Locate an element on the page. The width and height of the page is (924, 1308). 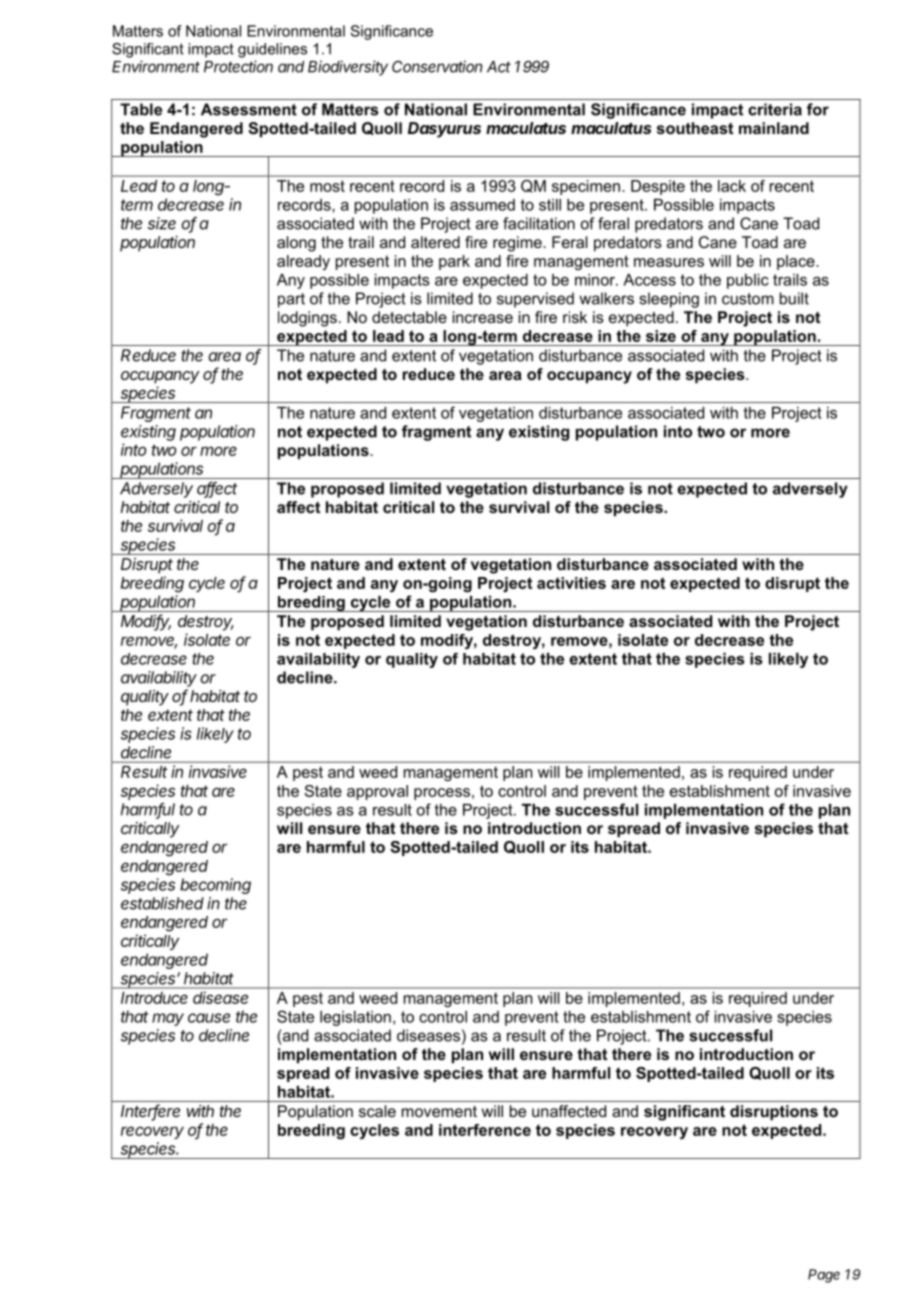
cause is located at coordinates (209, 1018).
